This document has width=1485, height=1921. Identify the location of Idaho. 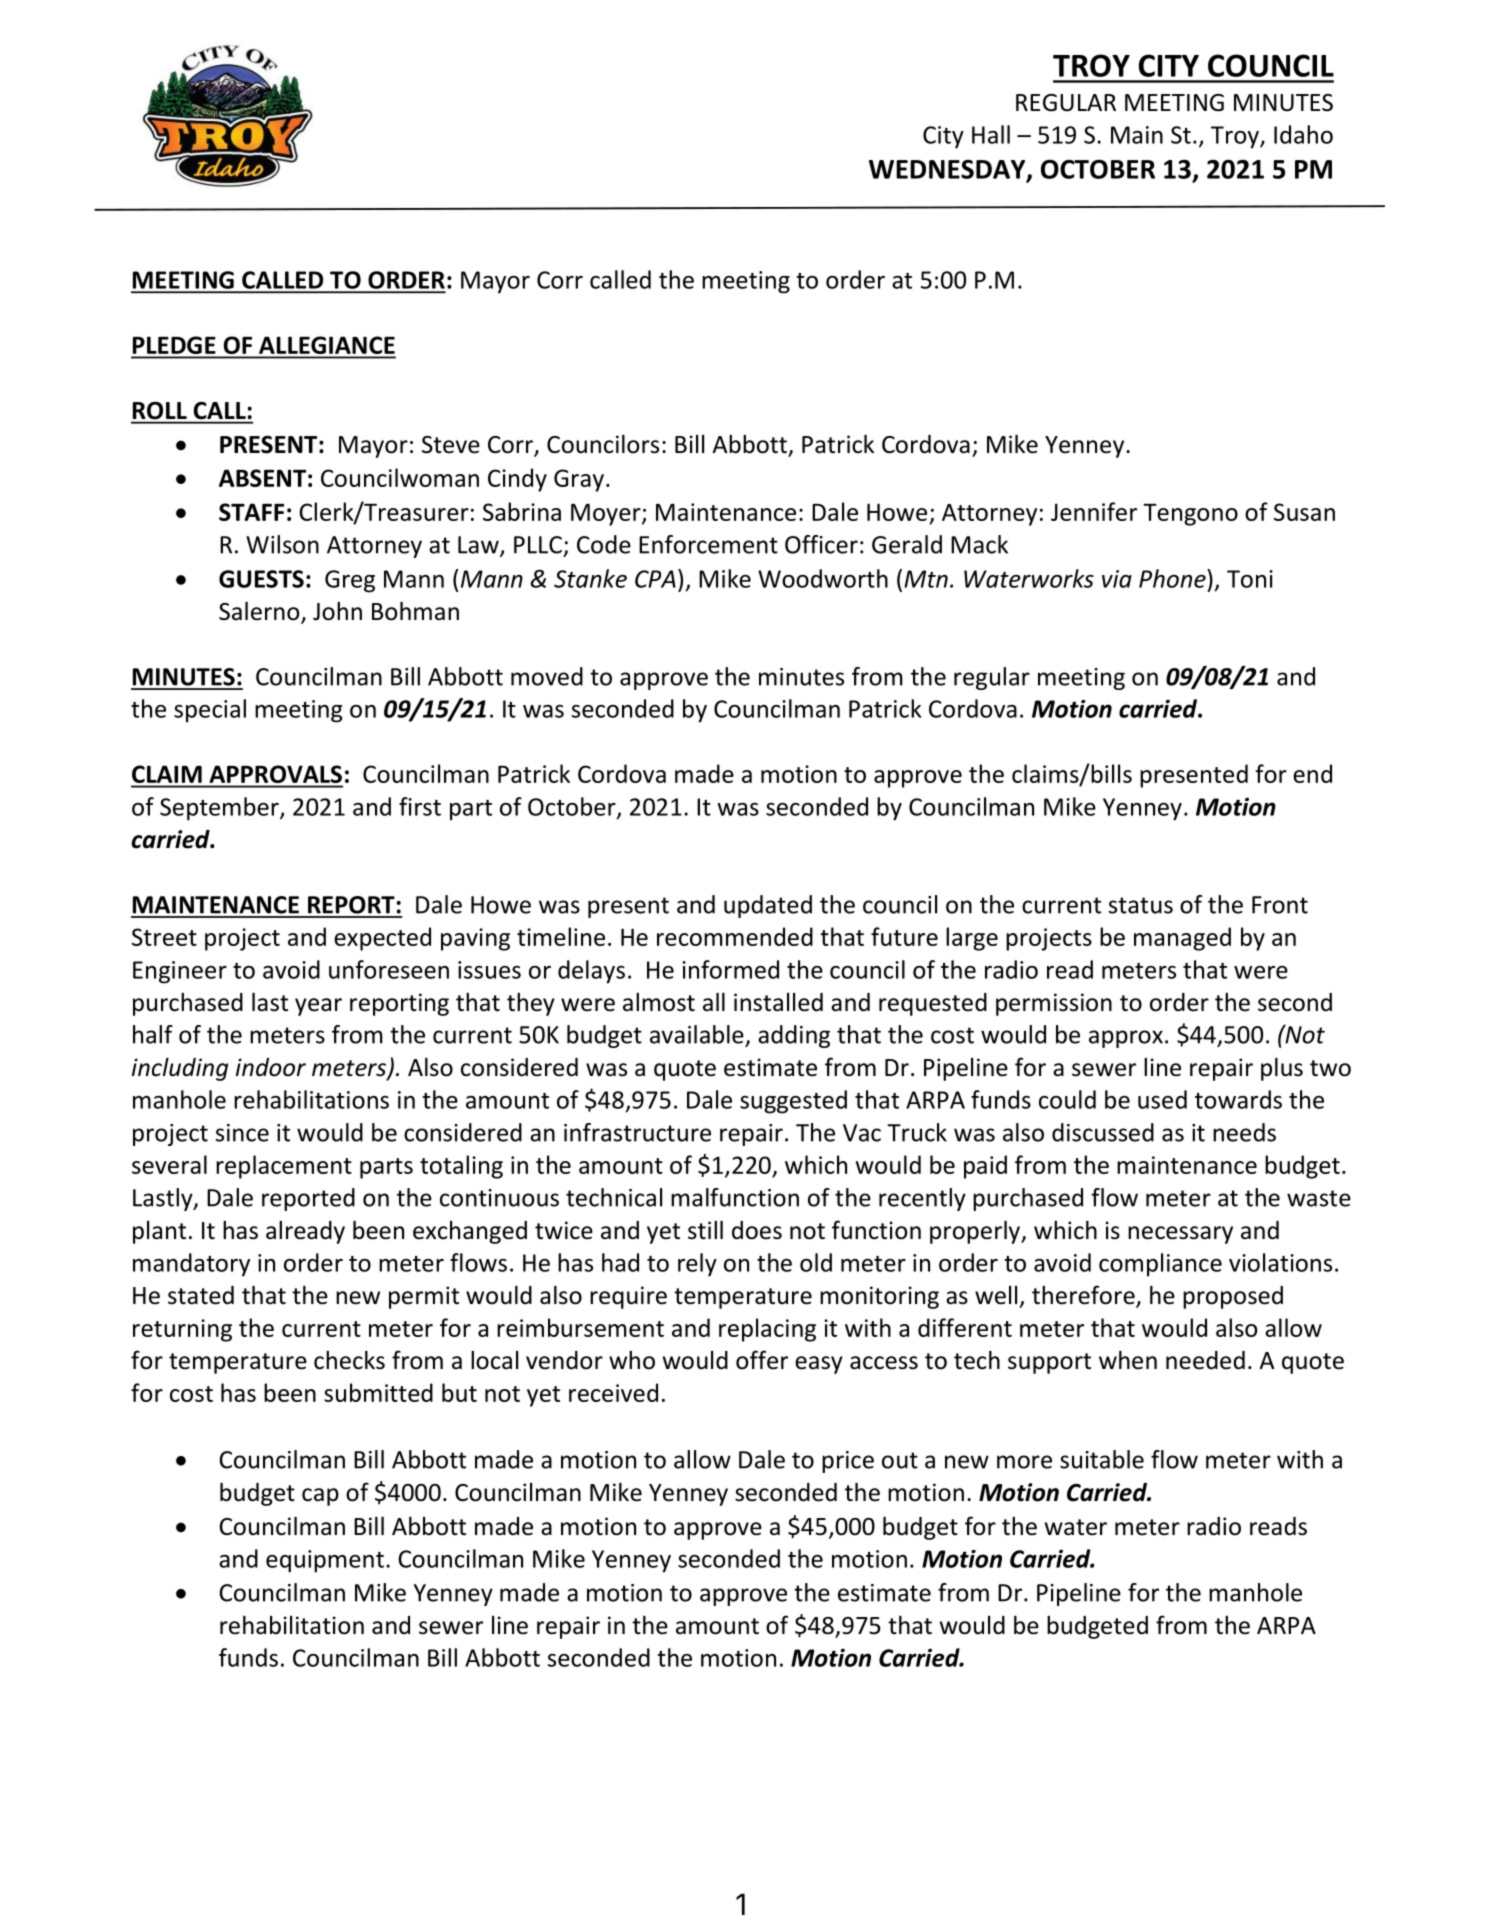
(1303, 134).
